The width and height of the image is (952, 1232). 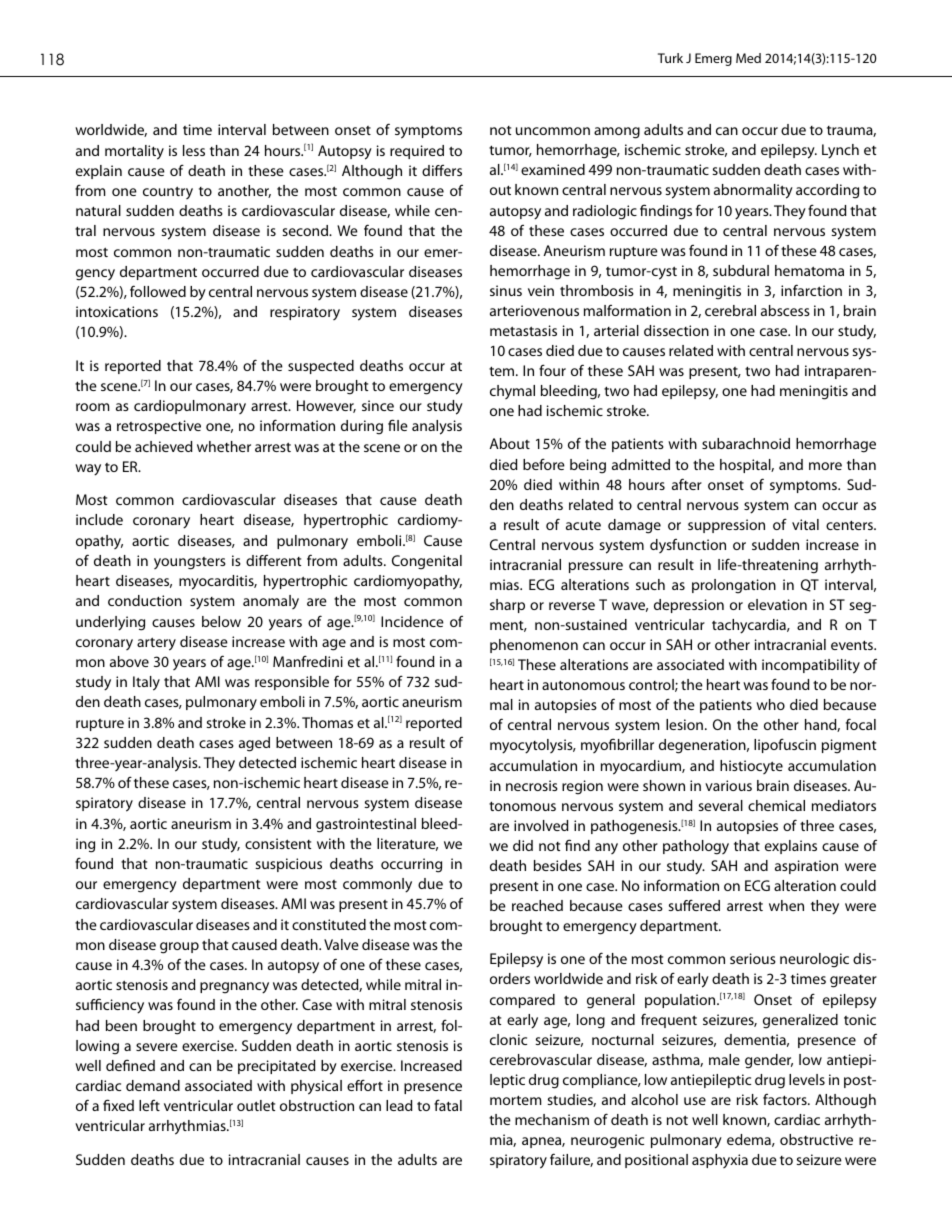 I want to click on conduction, so click(x=145, y=600).
